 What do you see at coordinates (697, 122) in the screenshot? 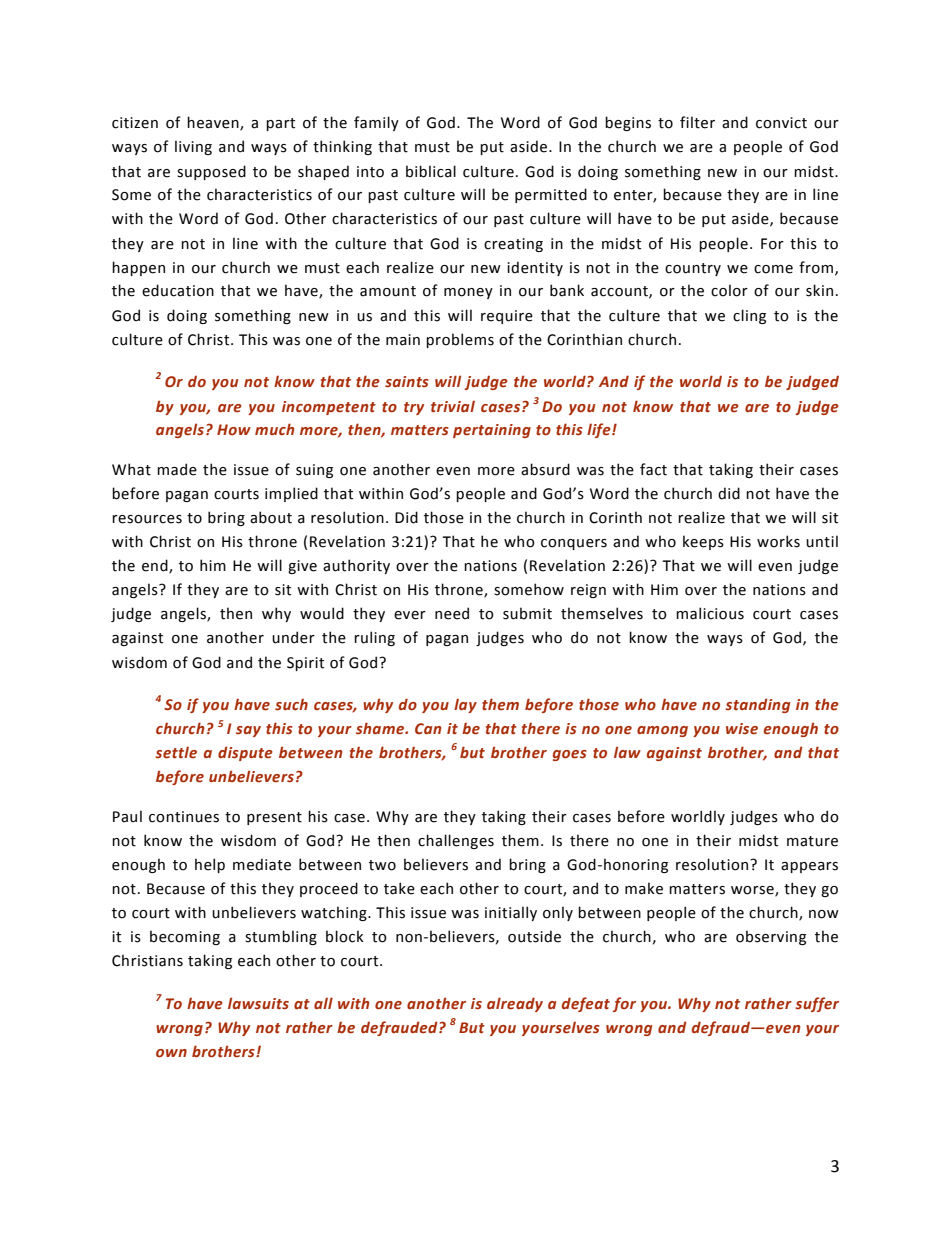
I see `filter` at bounding box center [697, 122].
